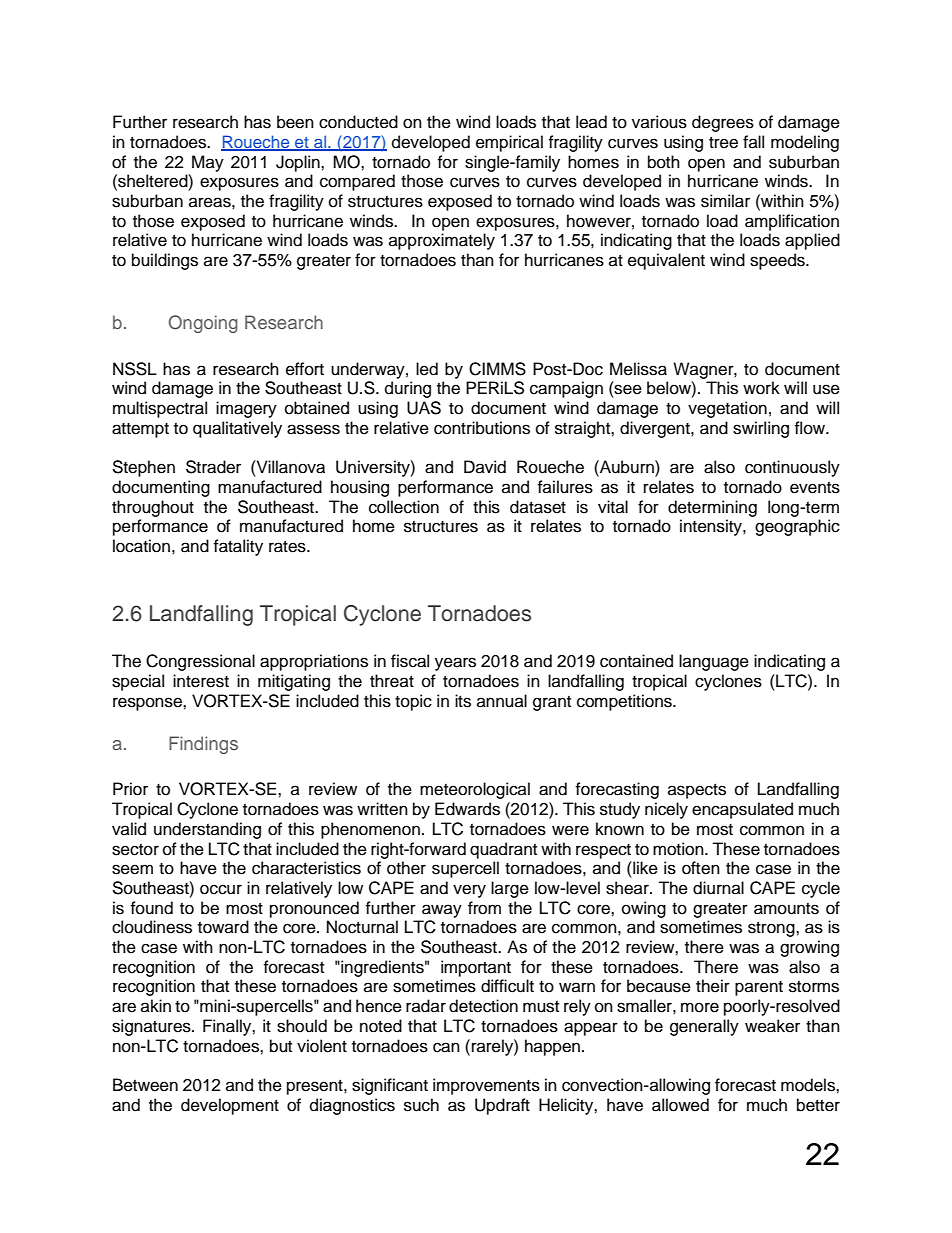 The image size is (952, 1233). I want to click on Congressional, so click(200, 662).
